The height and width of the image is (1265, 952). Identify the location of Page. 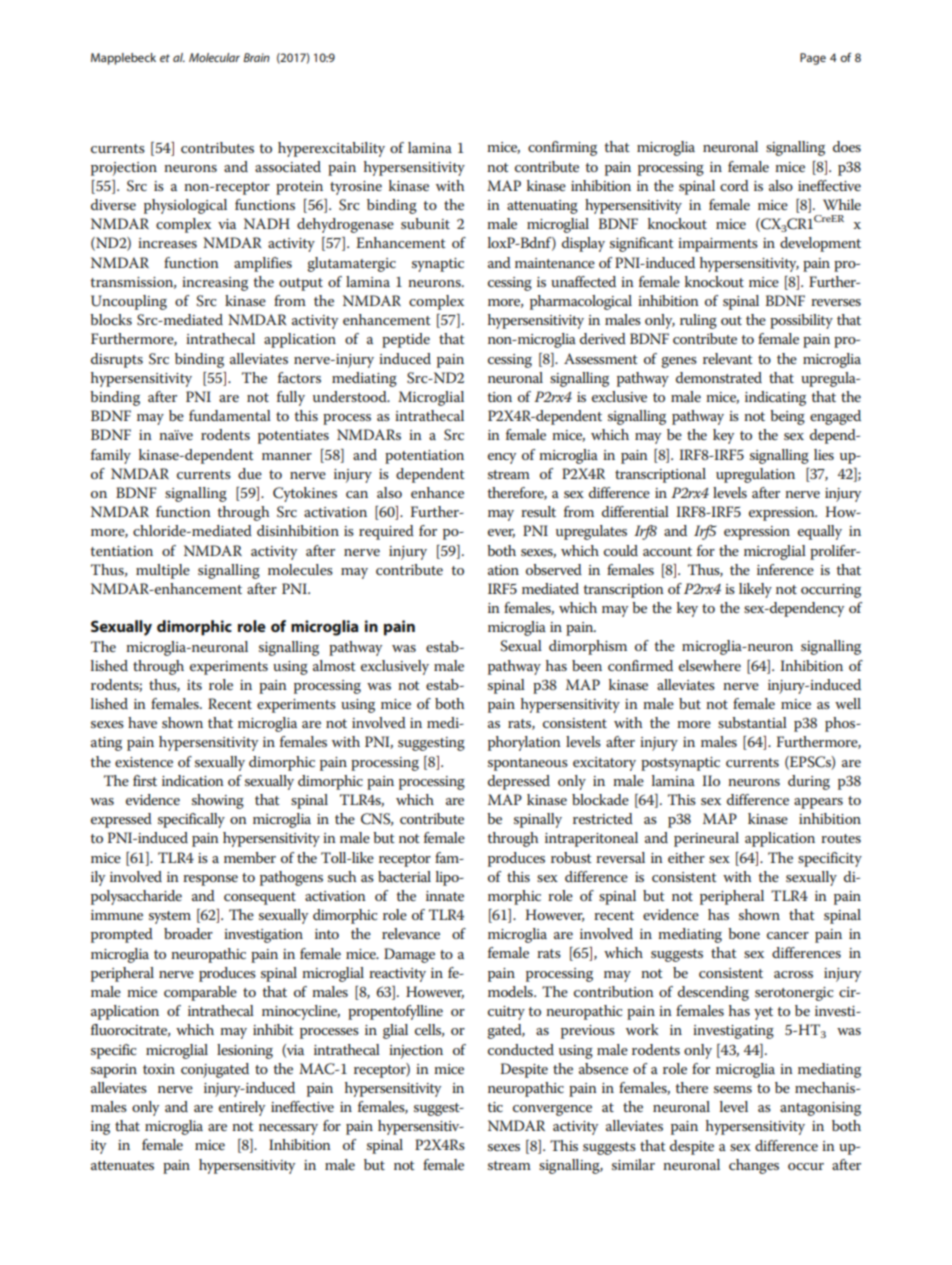
(813, 59).
